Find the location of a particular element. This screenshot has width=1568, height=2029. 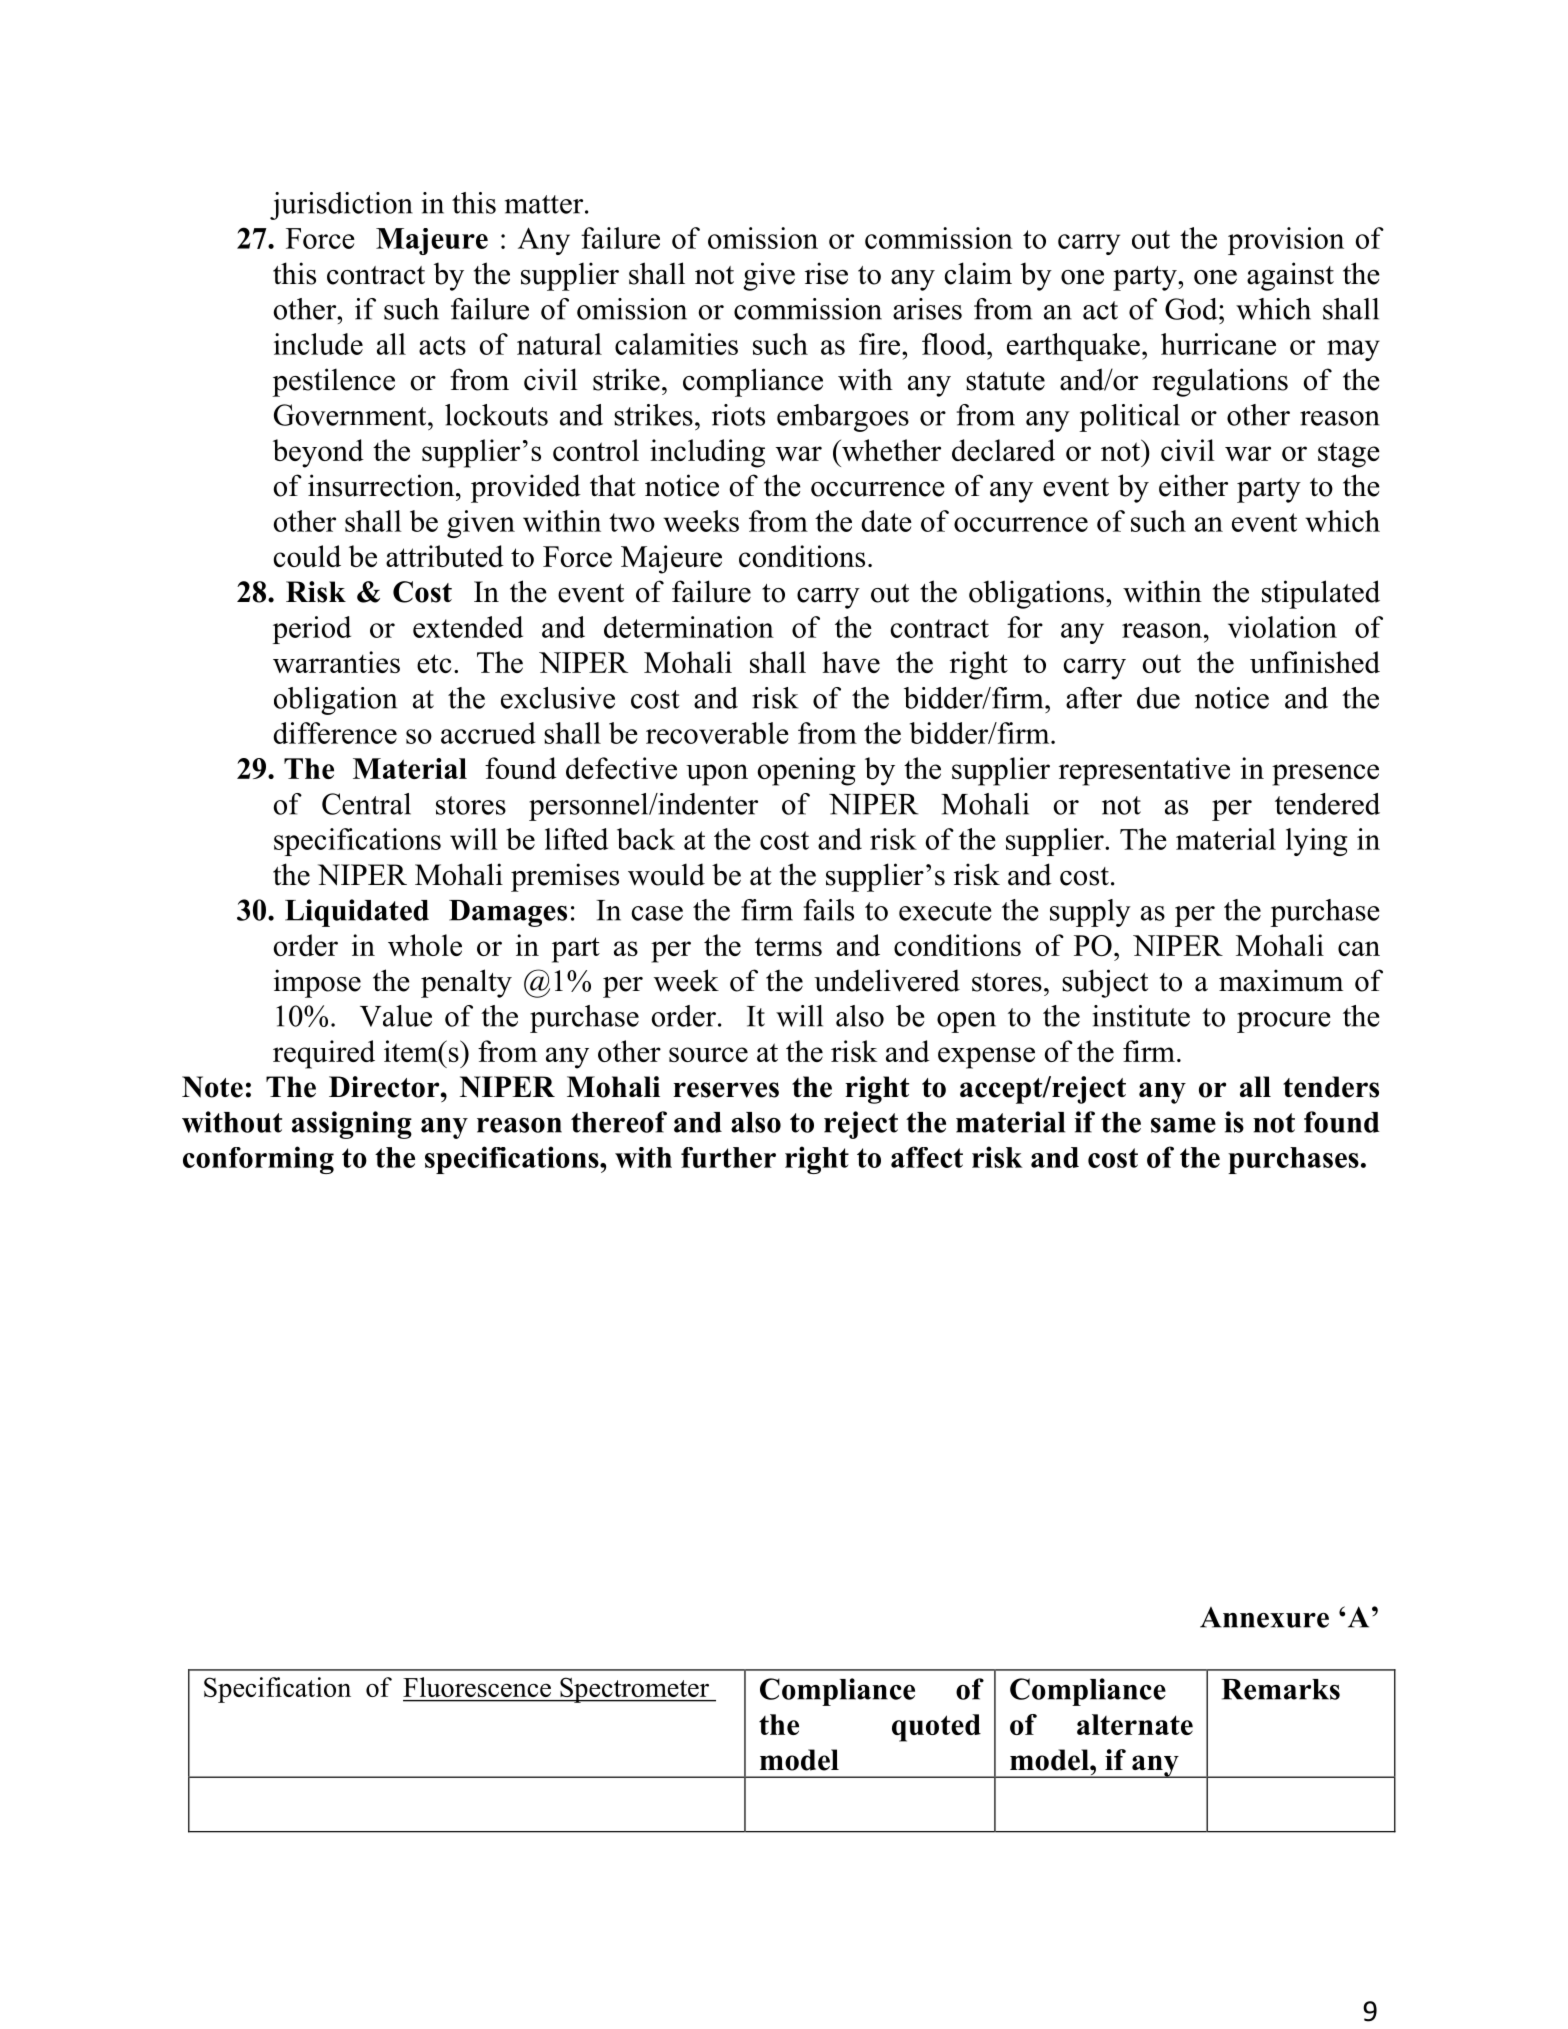

fire is located at coordinates (881, 344).
